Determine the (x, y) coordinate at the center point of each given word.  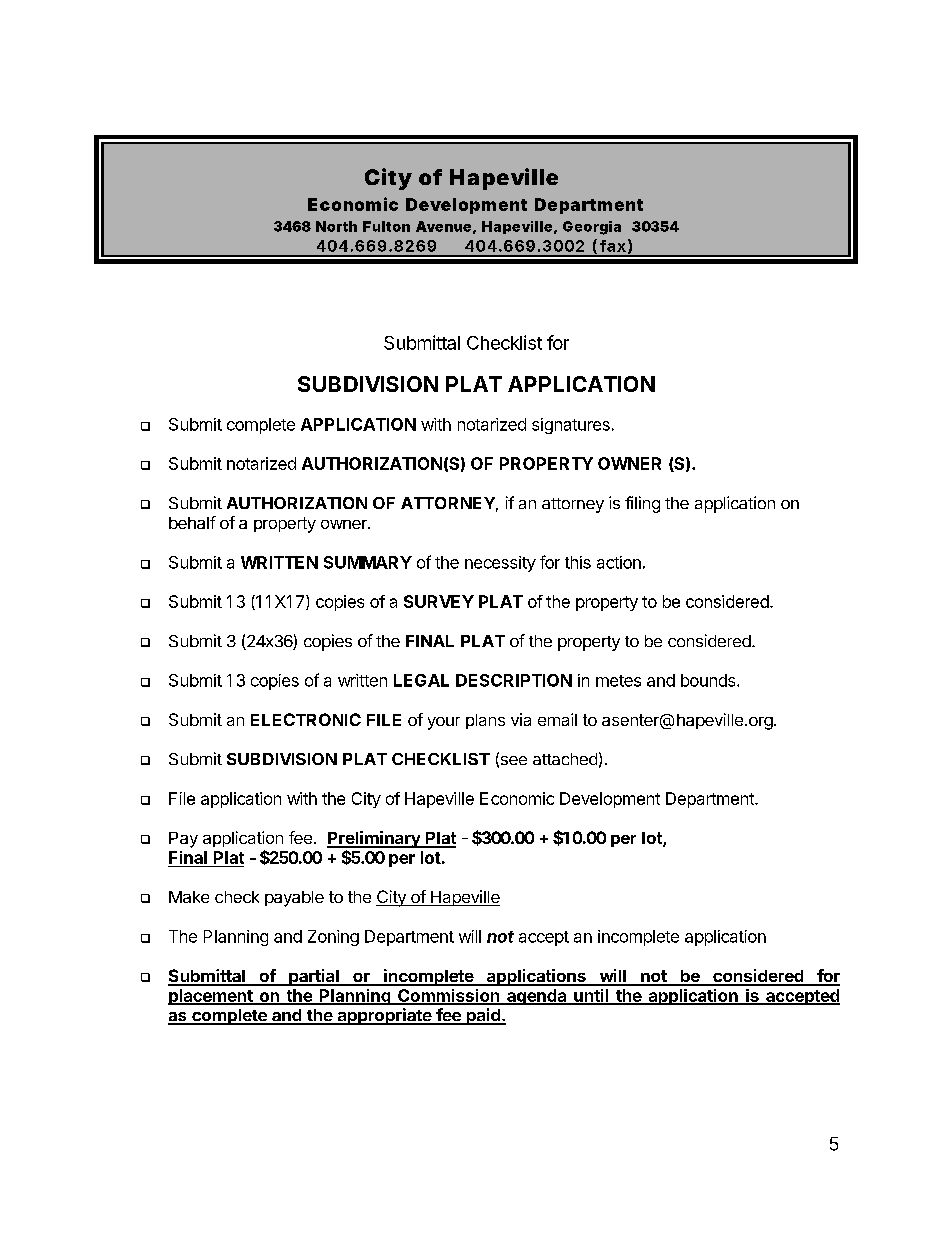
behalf (192, 522)
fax (613, 246)
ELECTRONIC (306, 719)
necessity (500, 564)
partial (314, 977)
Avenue (443, 226)
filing (642, 504)
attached (565, 759)
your (444, 723)
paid (483, 1016)
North (336, 226)
